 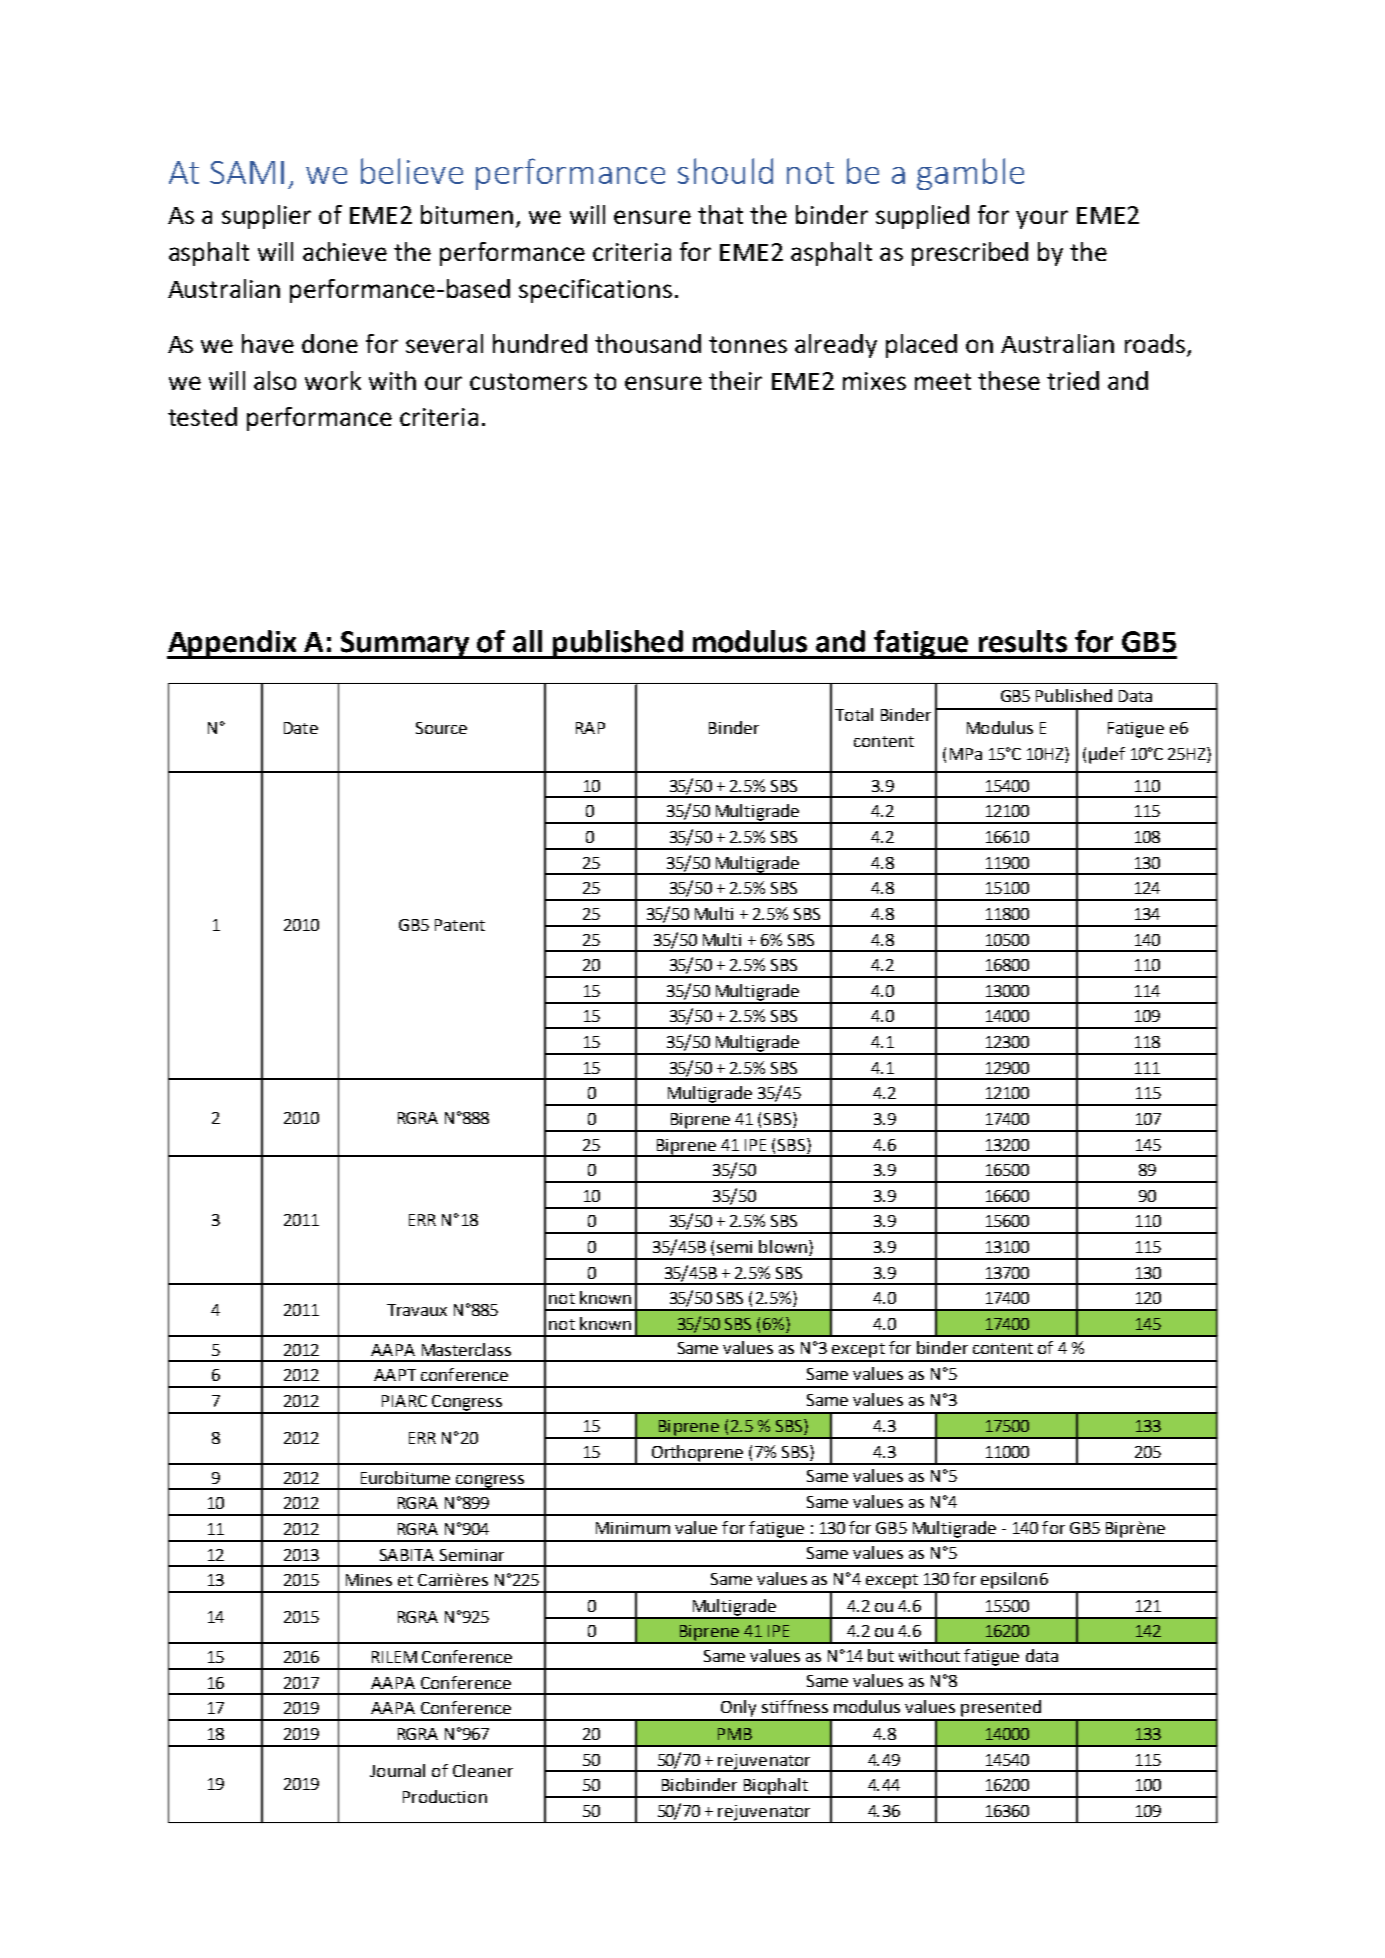 What do you see at coordinates (460, 925) in the image?
I see `Patent` at bounding box center [460, 925].
